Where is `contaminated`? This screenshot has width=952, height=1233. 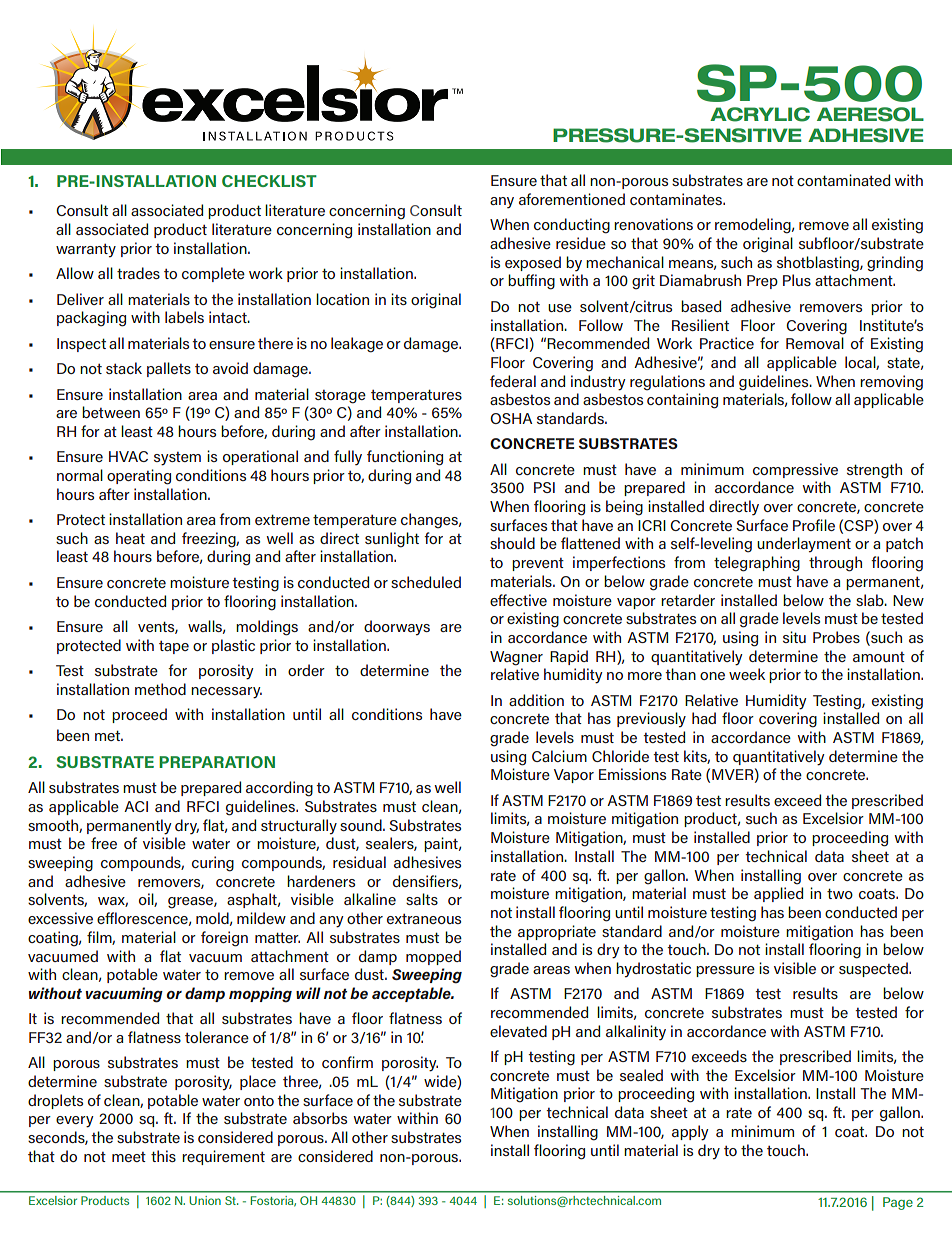
contaminated is located at coordinates (843, 180).
